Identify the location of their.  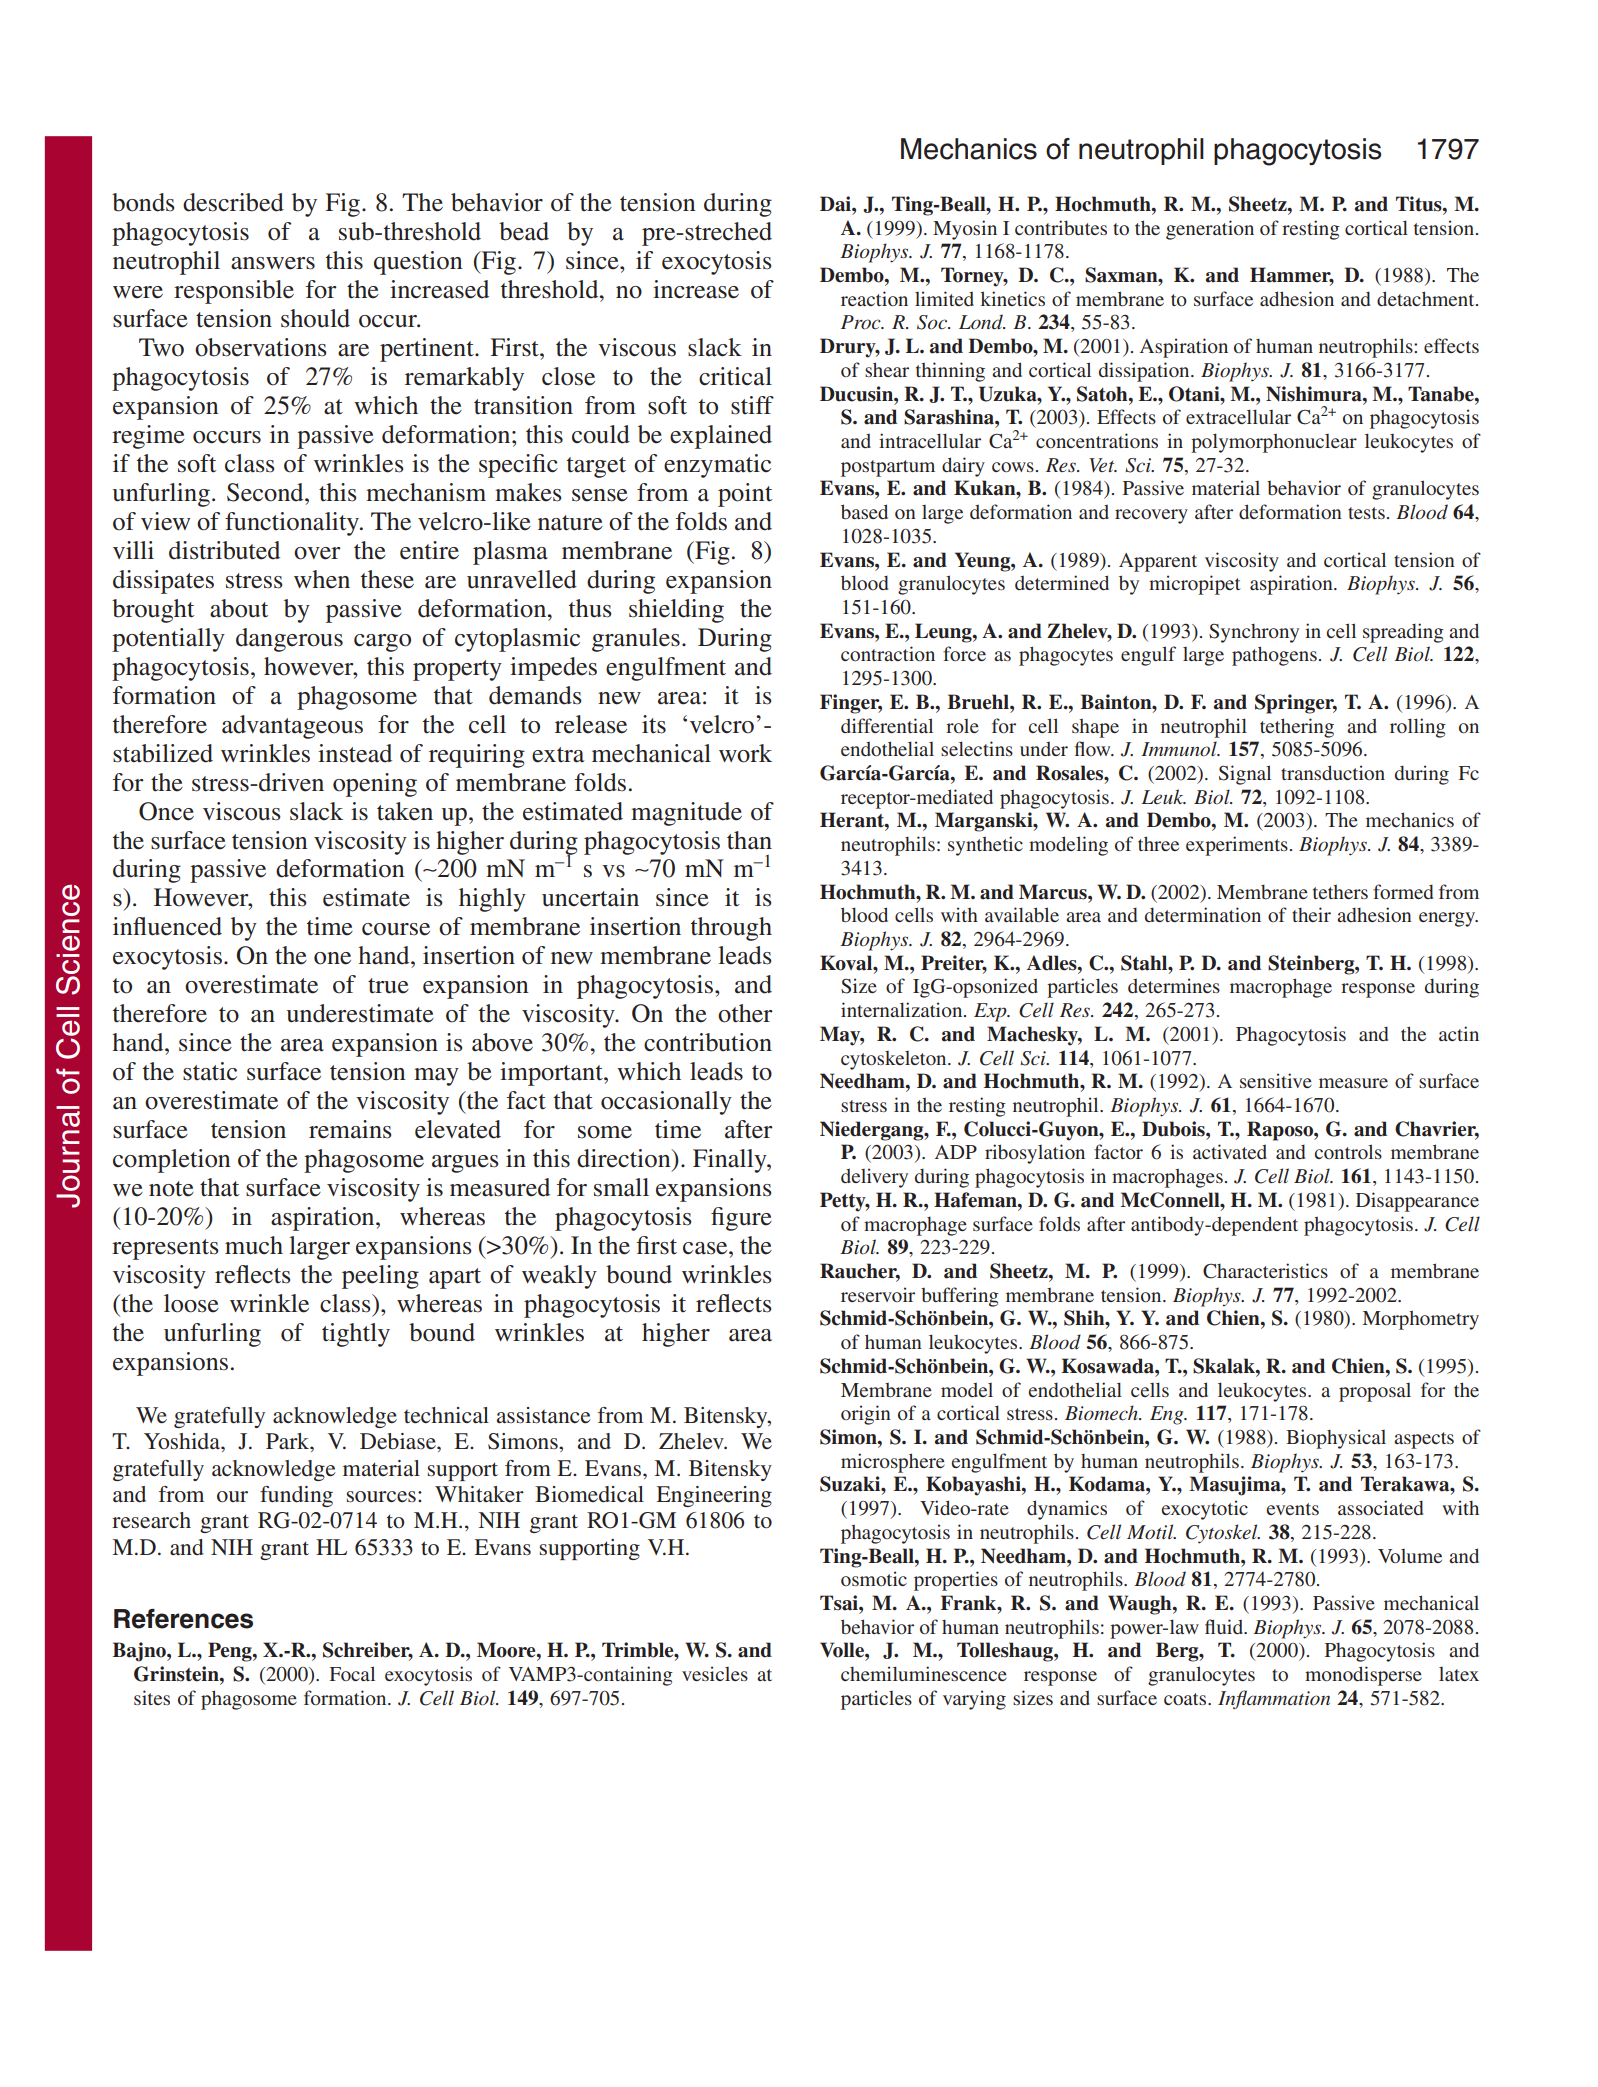
(1311, 914).
